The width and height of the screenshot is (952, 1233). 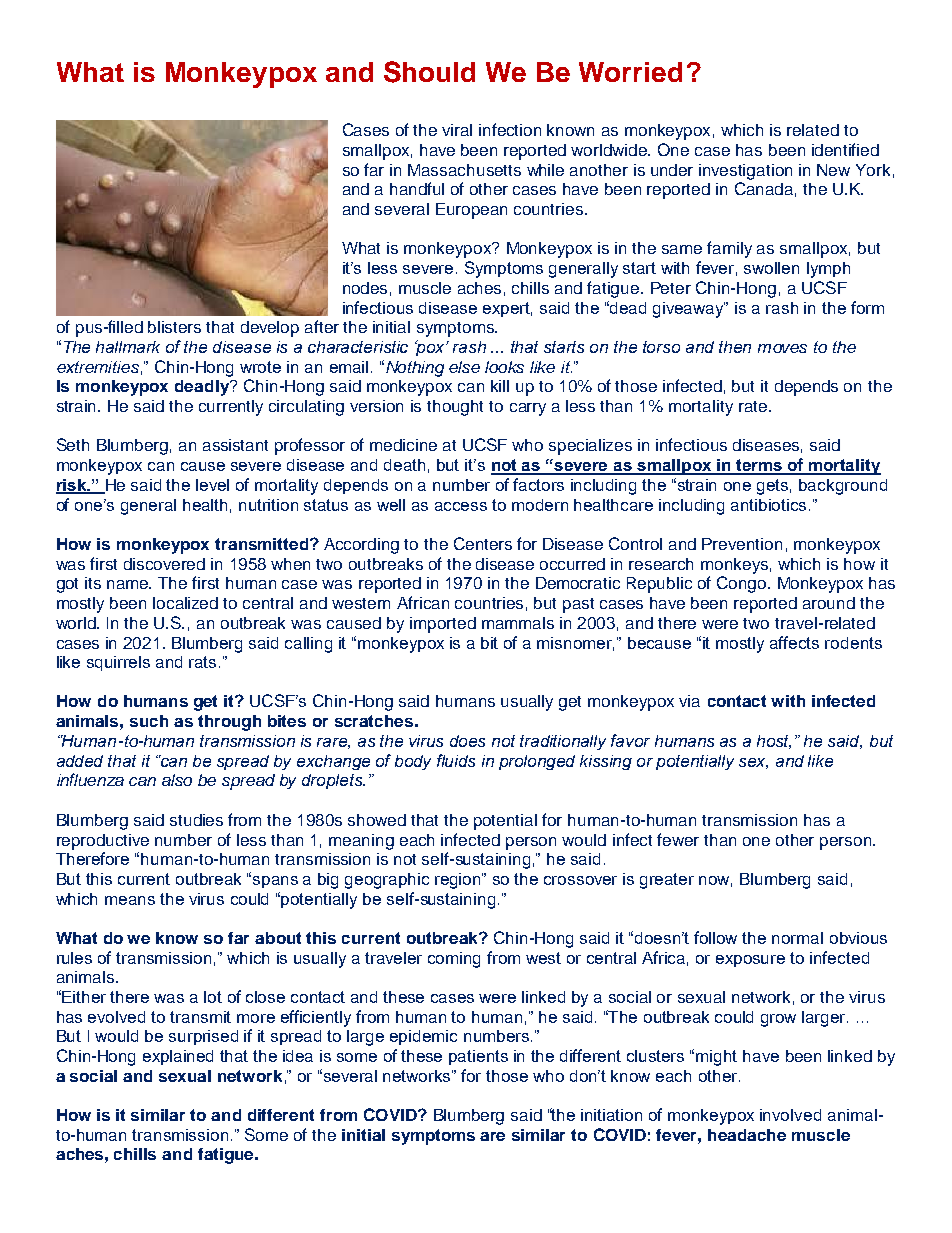 I want to click on involved, so click(x=790, y=1115).
